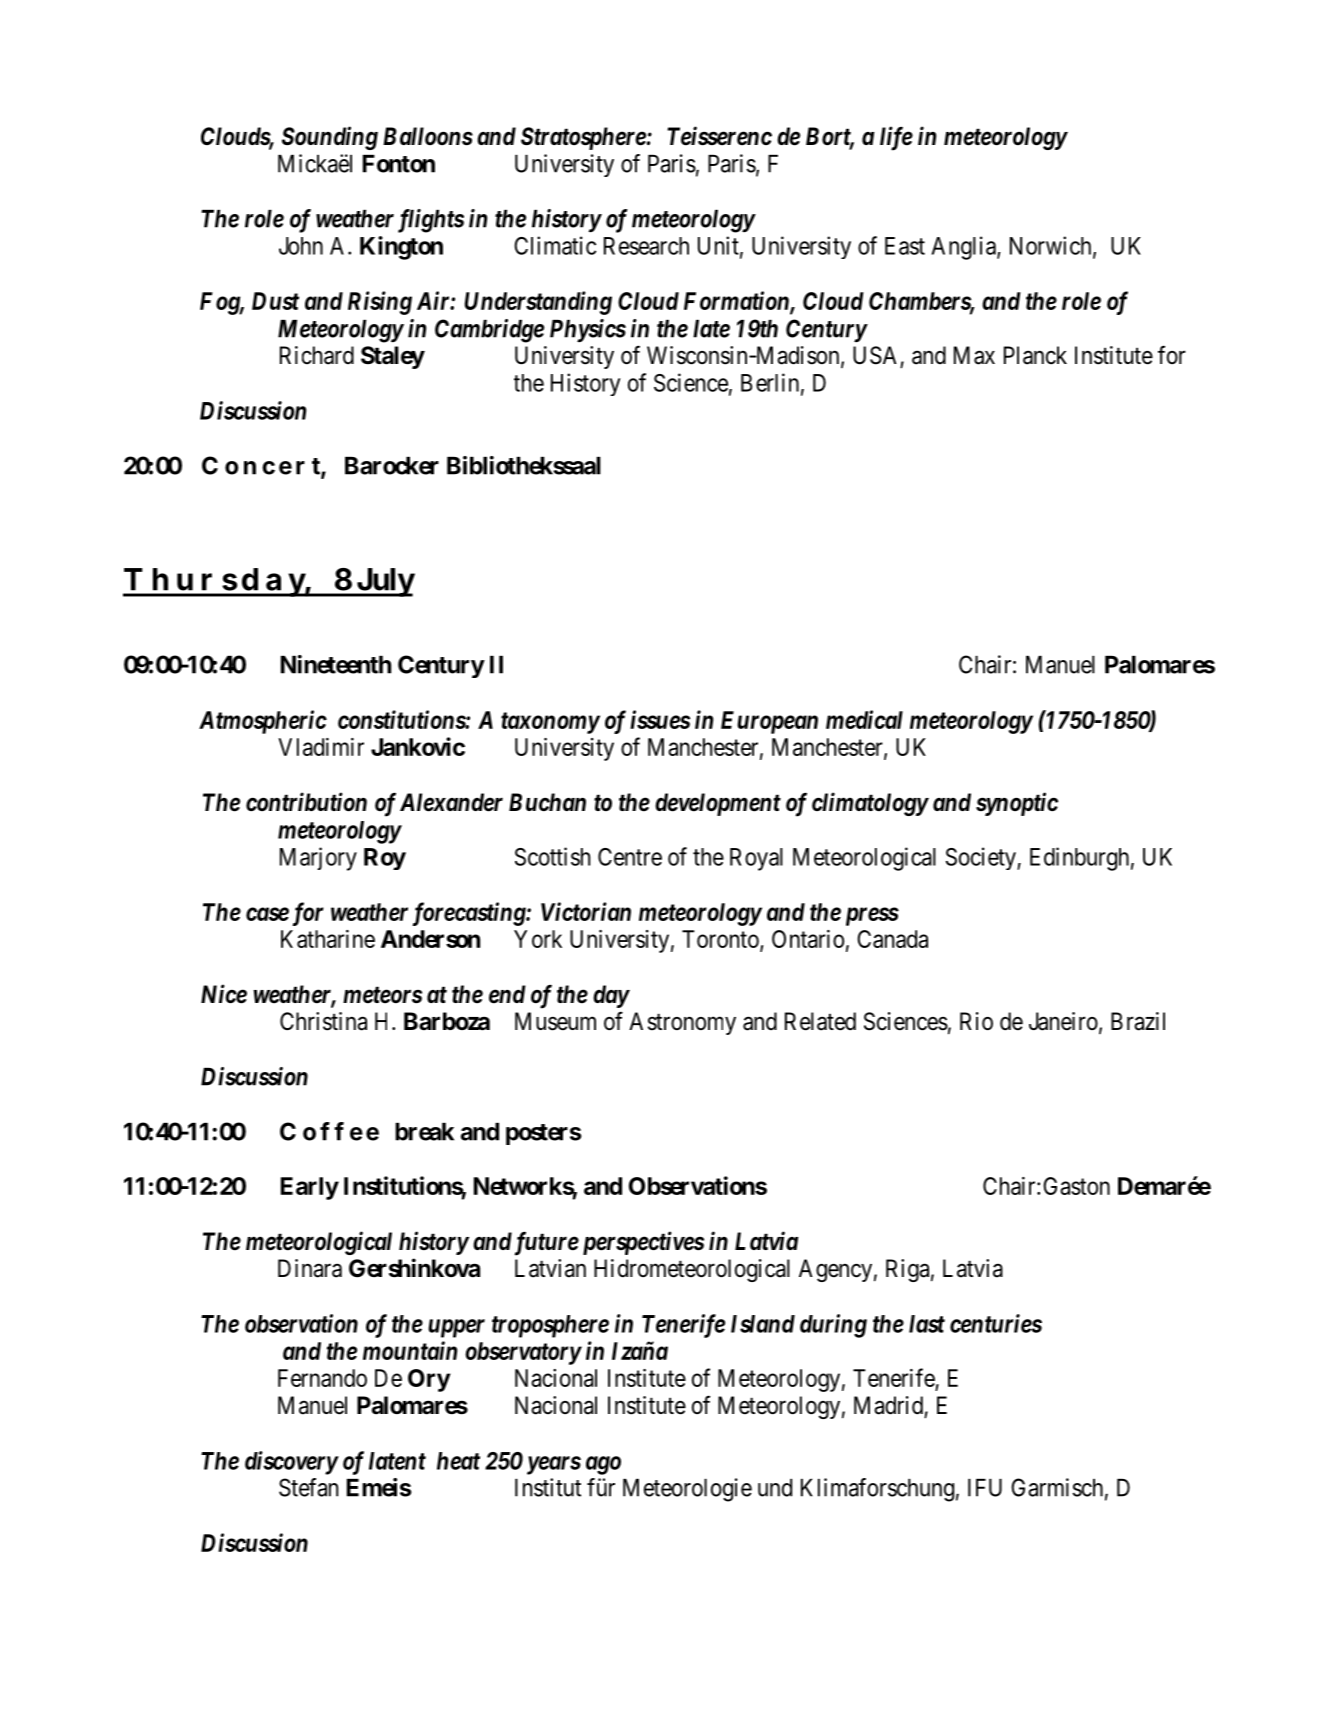  I want to click on development, so click(718, 804).
